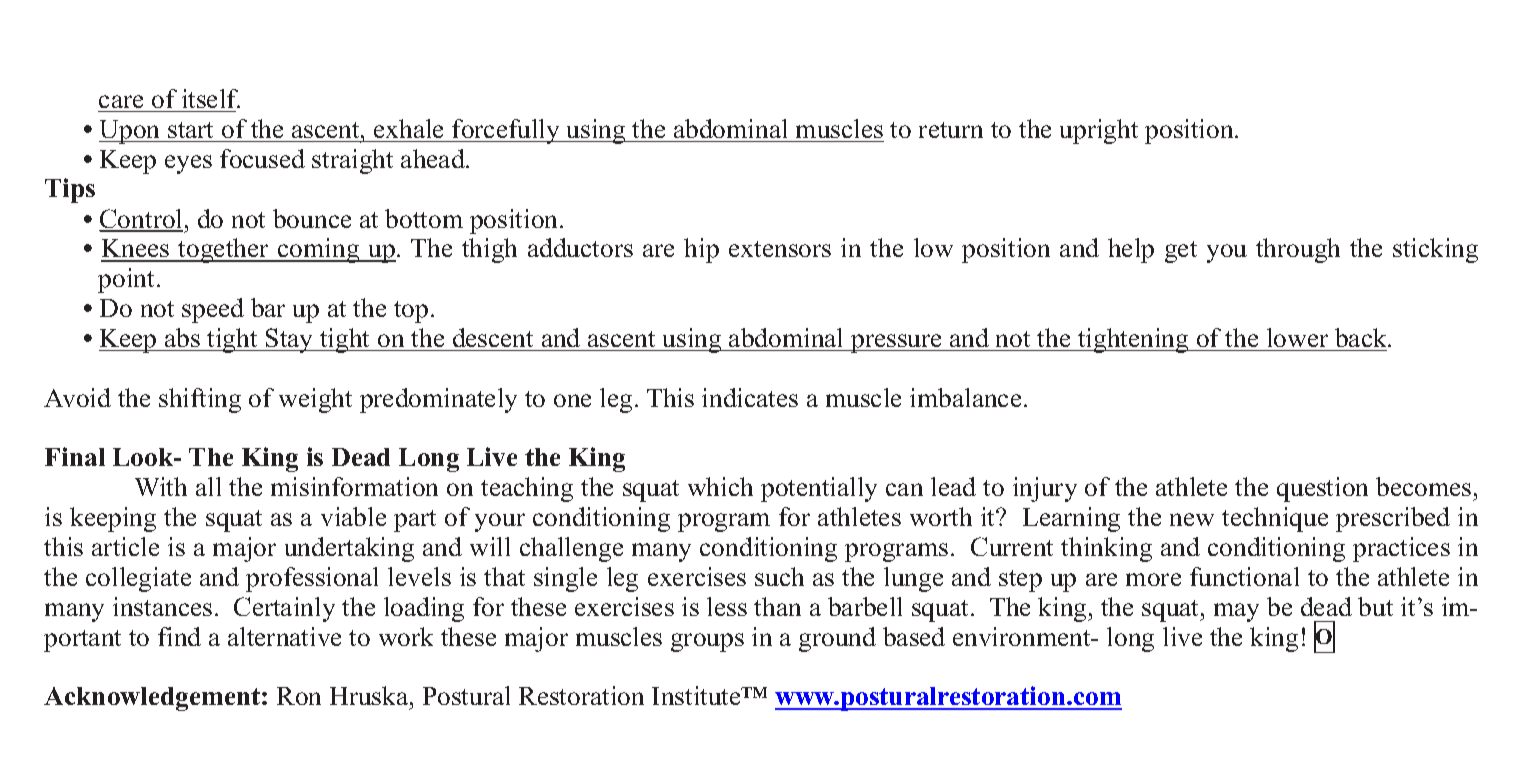 This screenshot has width=1524, height=784. What do you see at coordinates (1297, 337) in the screenshot?
I see `lower` at bounding box center [1297, 337].
